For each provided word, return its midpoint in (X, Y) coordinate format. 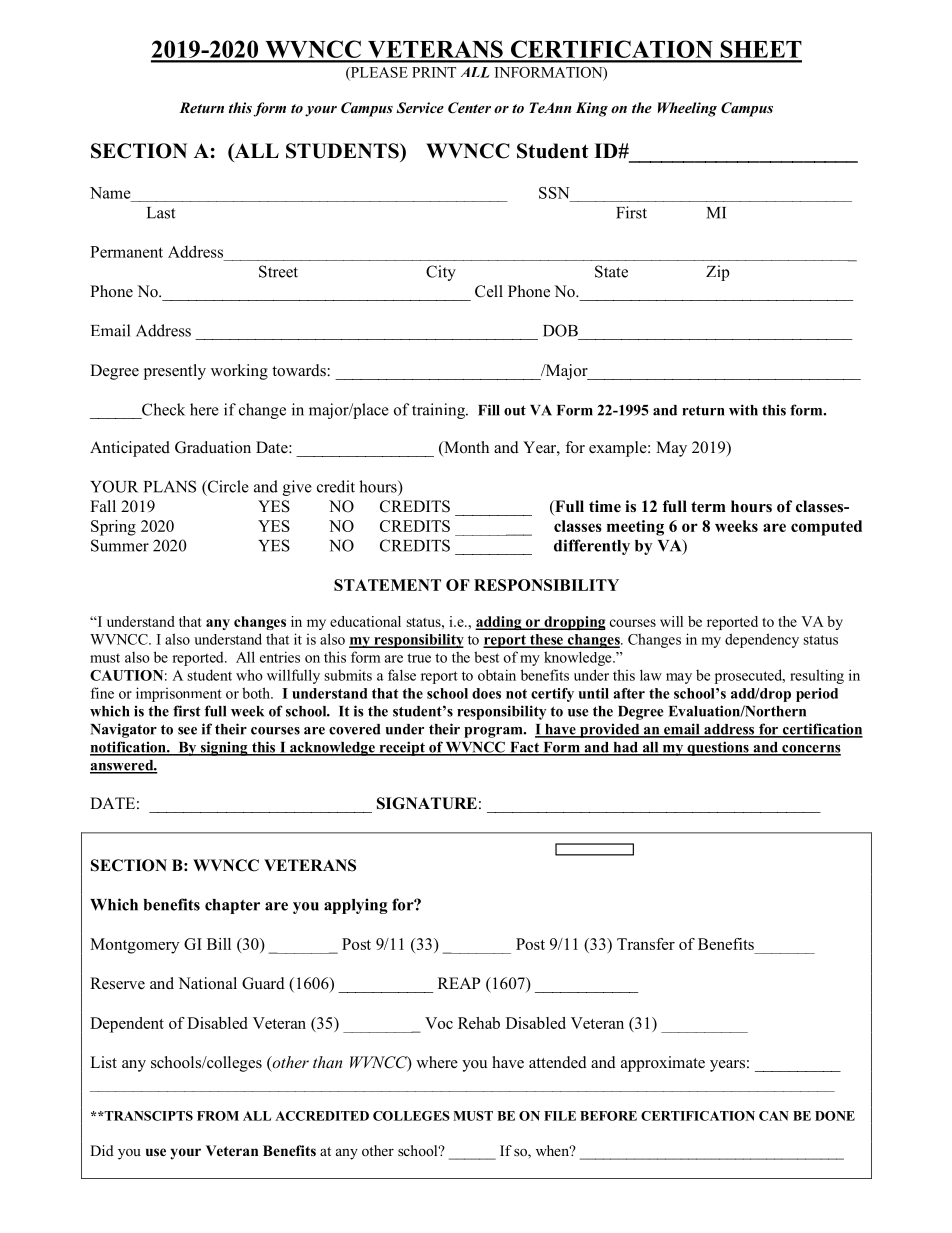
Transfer (646, 944)
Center (469, 108)
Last (161, 213)
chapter (232, 906)
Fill (489, 410)
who (249, 675)
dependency (762, 640)
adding (499, 623)
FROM (218, 1116)
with (743, 410)
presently (175, 372)
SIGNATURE (427, 803)
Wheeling (687, 109)
